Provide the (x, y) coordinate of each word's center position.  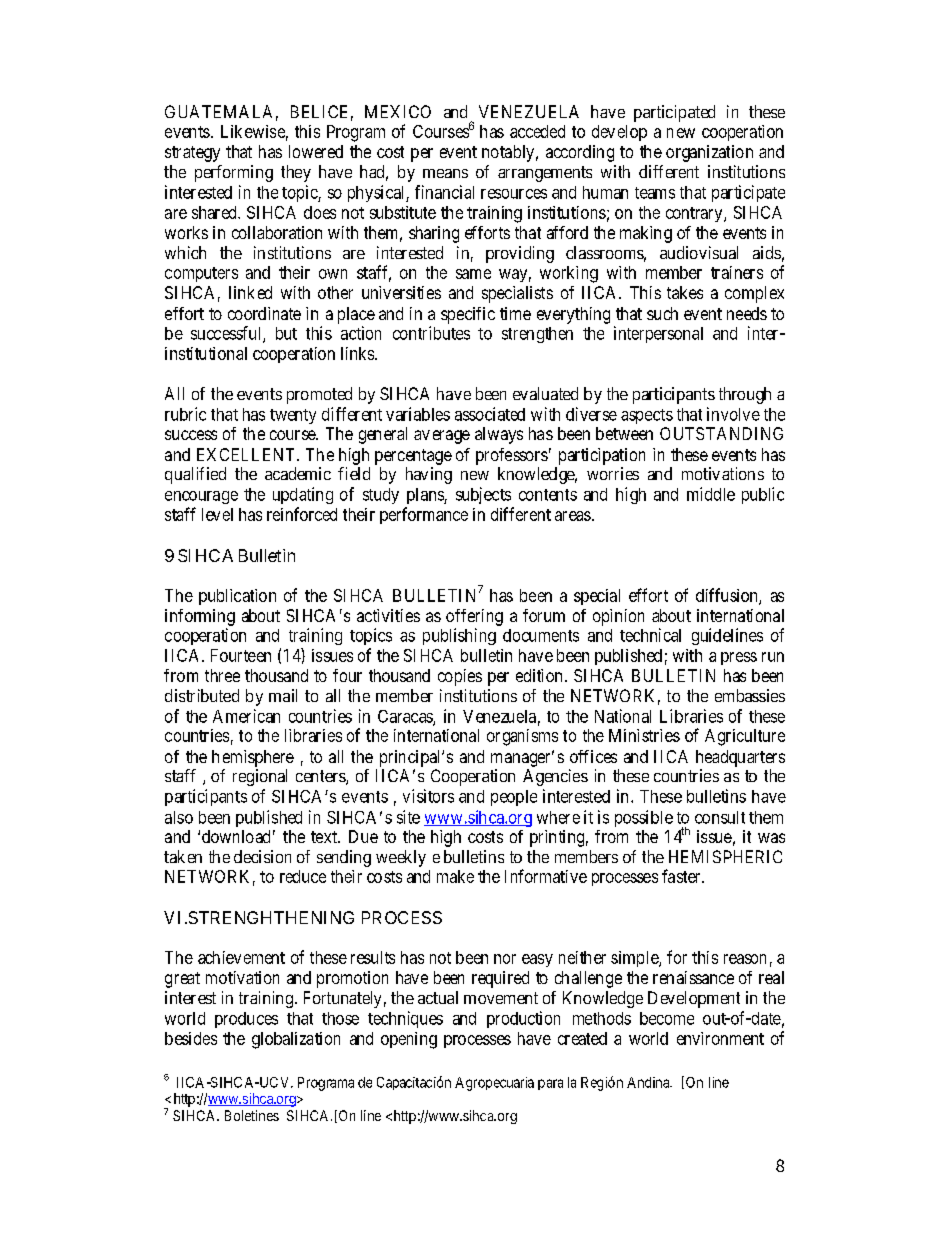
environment (720, 1038)
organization (709, 153)
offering (474, 617)
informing (200, 617)
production (523, 1019)
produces (246, 1020)
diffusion (728, 596)
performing (234, 173)
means (445, 173)
